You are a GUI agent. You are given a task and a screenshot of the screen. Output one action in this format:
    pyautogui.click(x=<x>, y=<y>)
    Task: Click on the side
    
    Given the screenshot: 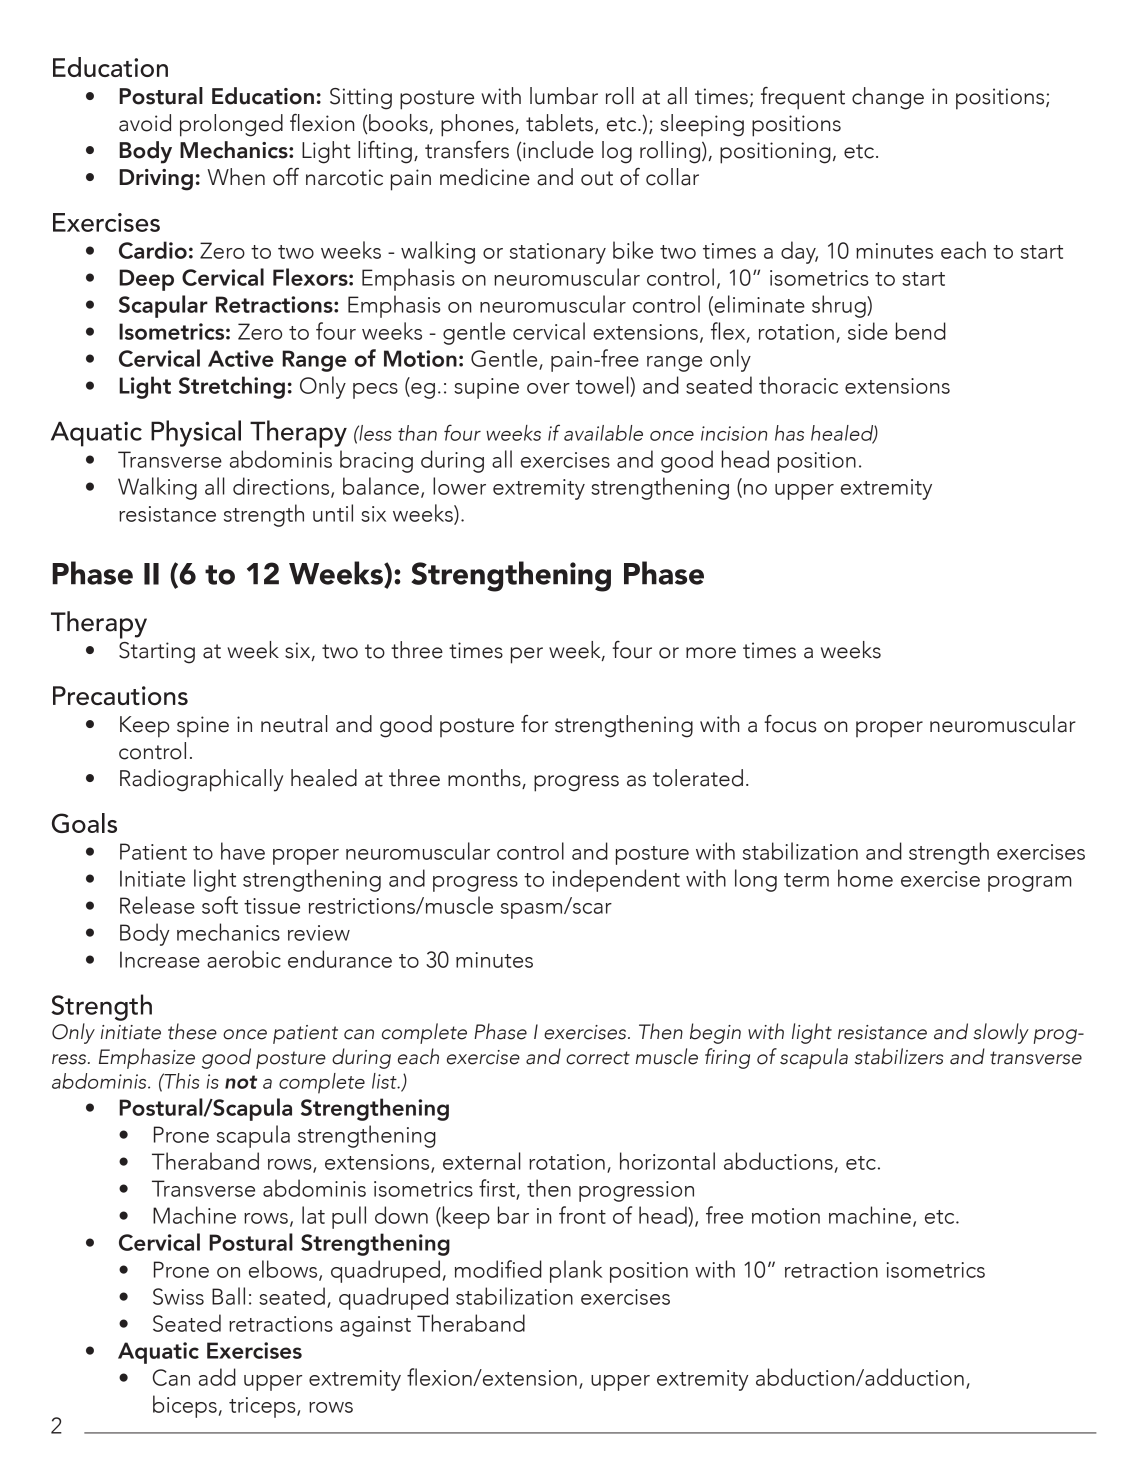 What is the action you would take?
    pyautogui.click(x=868, y=331)
